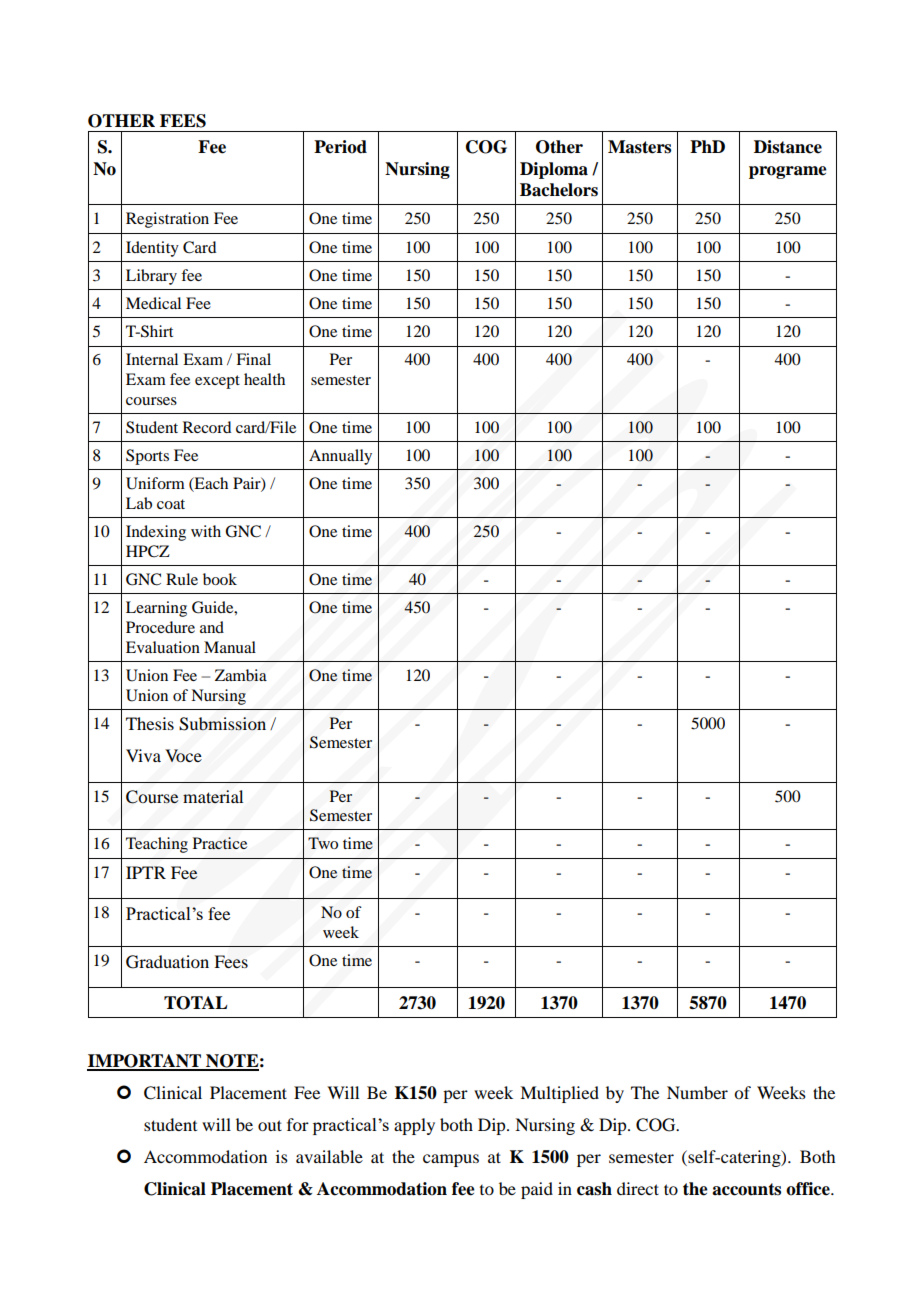 This document has height=1308, width=924. Describe the element at coordinates (167, 220) in the document. I see `Registration` at that location.
